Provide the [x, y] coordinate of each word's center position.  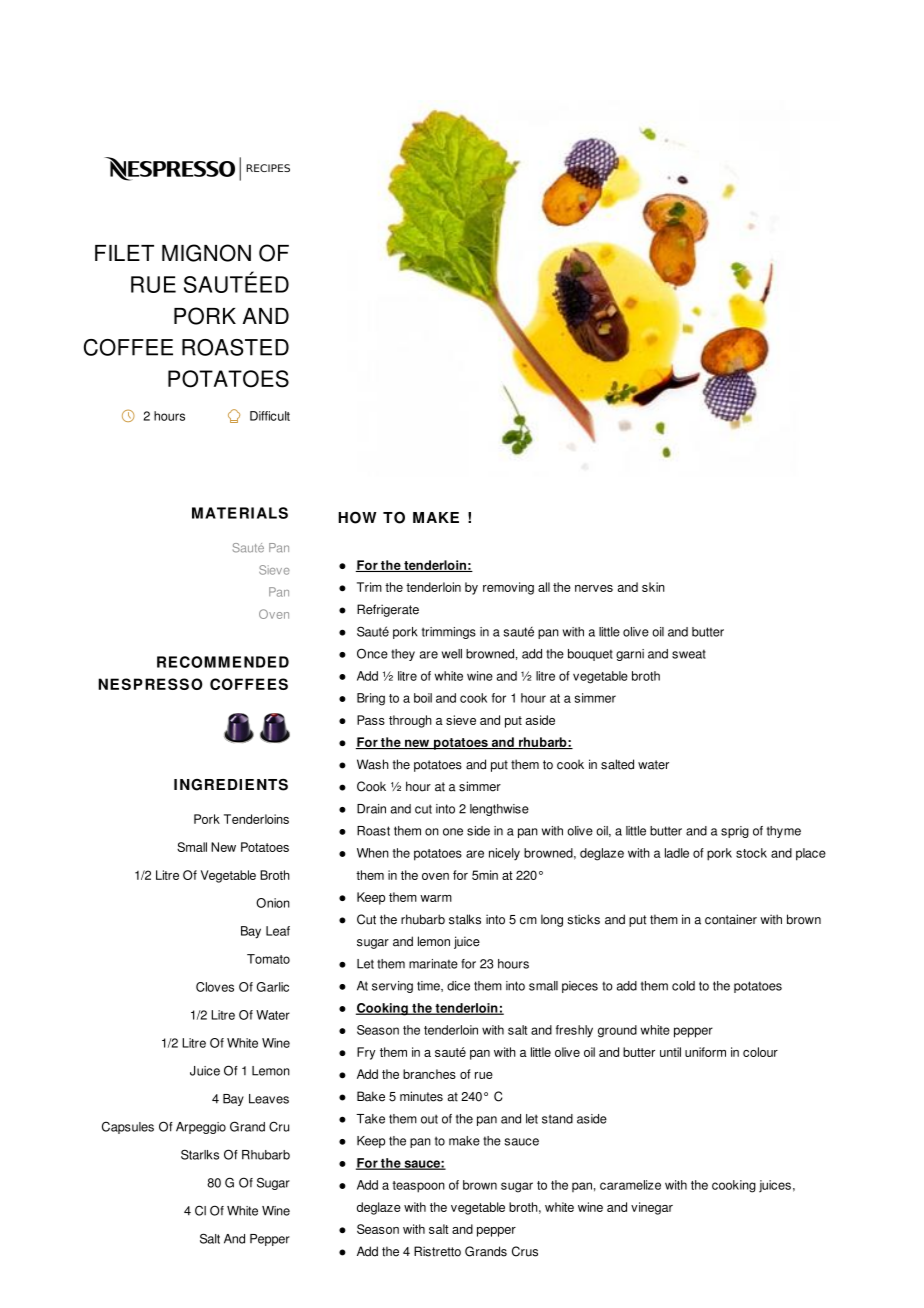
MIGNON [206, 253]
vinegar [652, 1208]
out [429, 1119]
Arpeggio [201, 1128]
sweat [689, 654]
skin [653, 587]
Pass [371, 720]
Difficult [270, 416]
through [410, 721]
